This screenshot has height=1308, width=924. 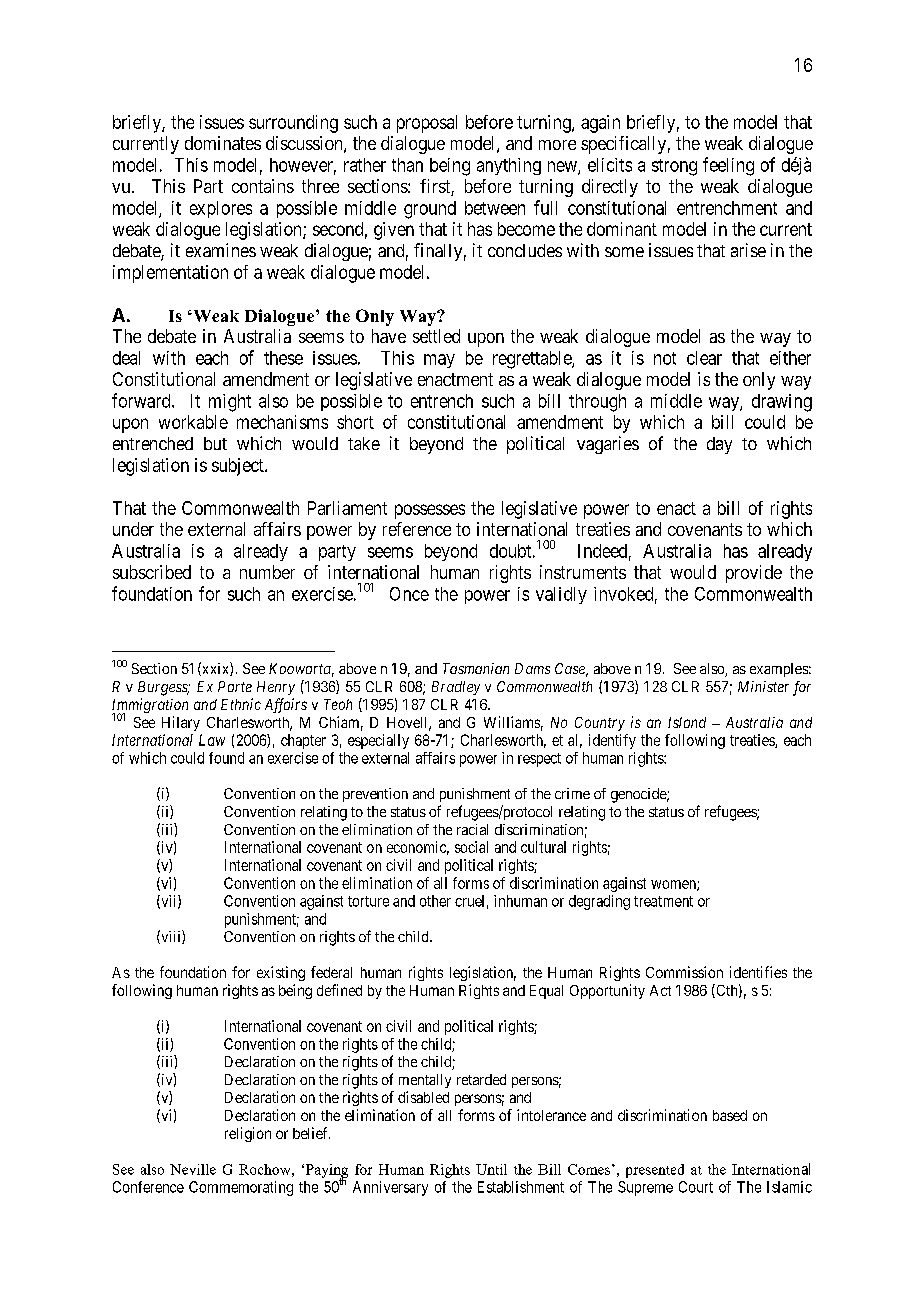 What do you see at coordinates (223, 143) in the screenshot?
I see `dominates` at bounding box center [223, 143].
